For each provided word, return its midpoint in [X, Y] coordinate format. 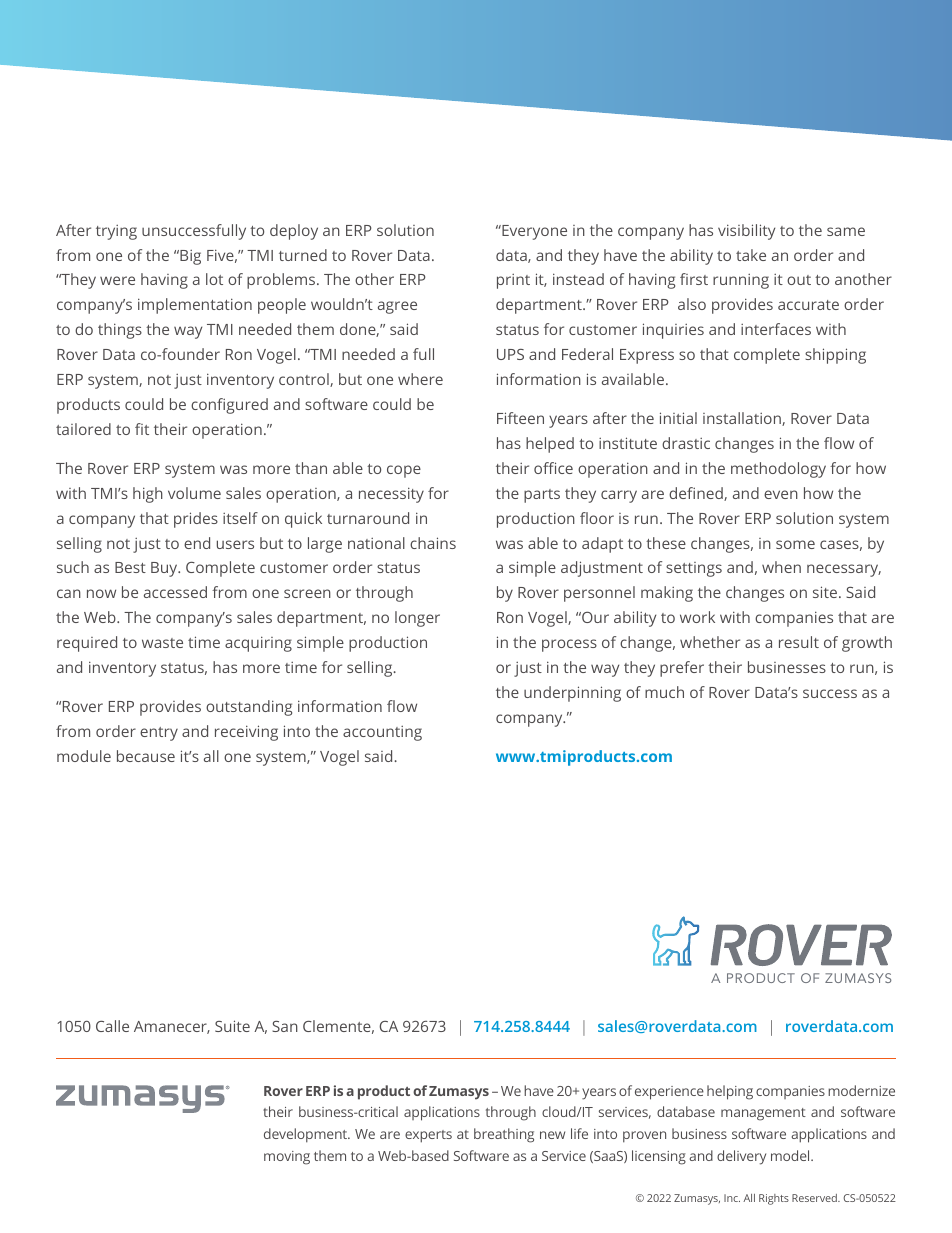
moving [287, 1158]
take [751, 255]
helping [730, 1092]
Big [189, 257]
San [285, 1026]
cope [404, 471]
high [148, 495]
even [781, 494]
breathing [504, 1135]
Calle [112, 1026]
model [791, 1155]
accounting [382, 733]
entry [159, 734]
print [513, 281]
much [664, 692]
